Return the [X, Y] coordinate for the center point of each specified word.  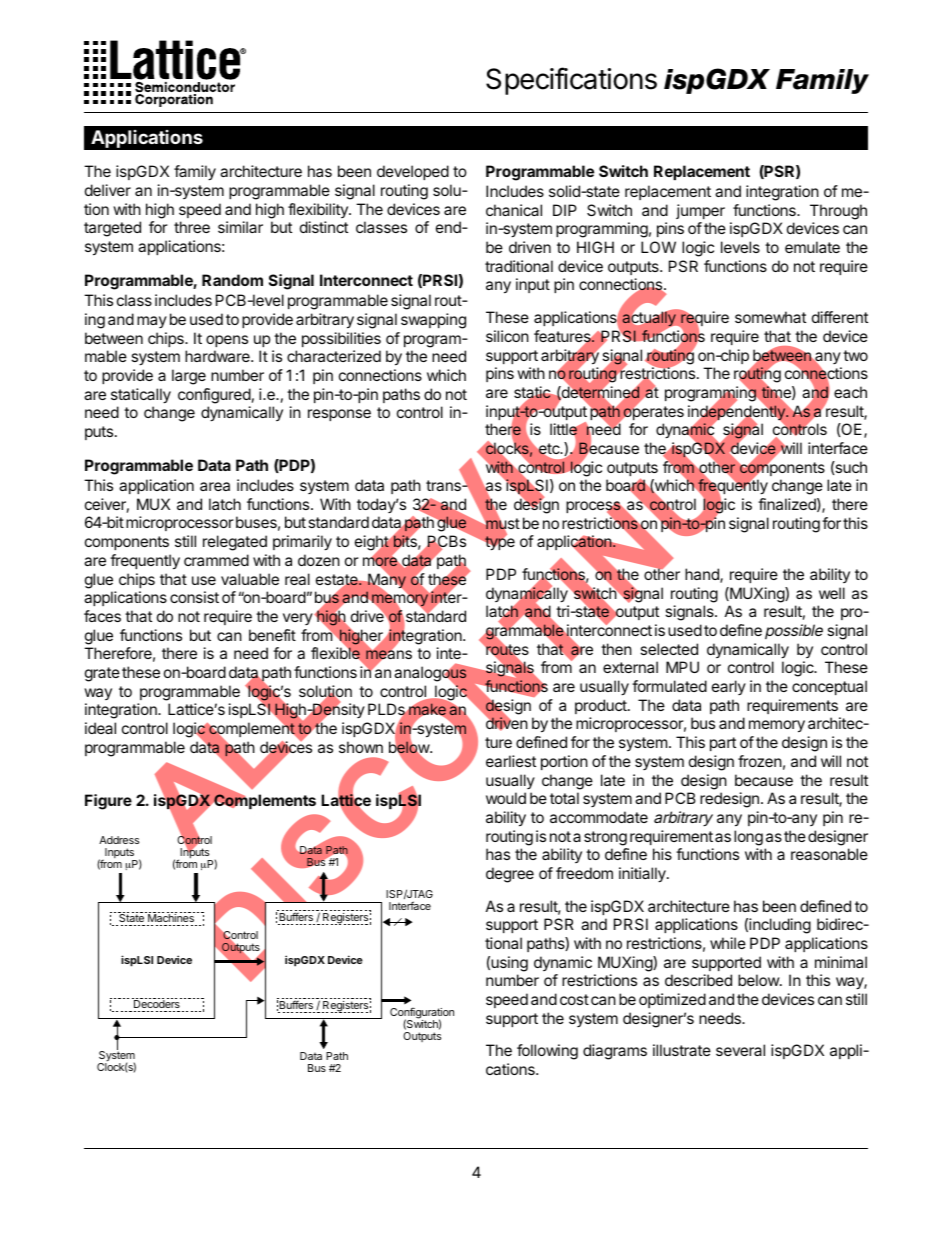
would [506, 798]
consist [194, 597]
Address [119, 840]
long [748, 838]
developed [413, 172]
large [189, 377]
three [192, 227]
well [832, 593]
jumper [700, 211]
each [850, 392]
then [616, 649]
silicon [507, 336]
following [547, 1052]
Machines [171, 918]
